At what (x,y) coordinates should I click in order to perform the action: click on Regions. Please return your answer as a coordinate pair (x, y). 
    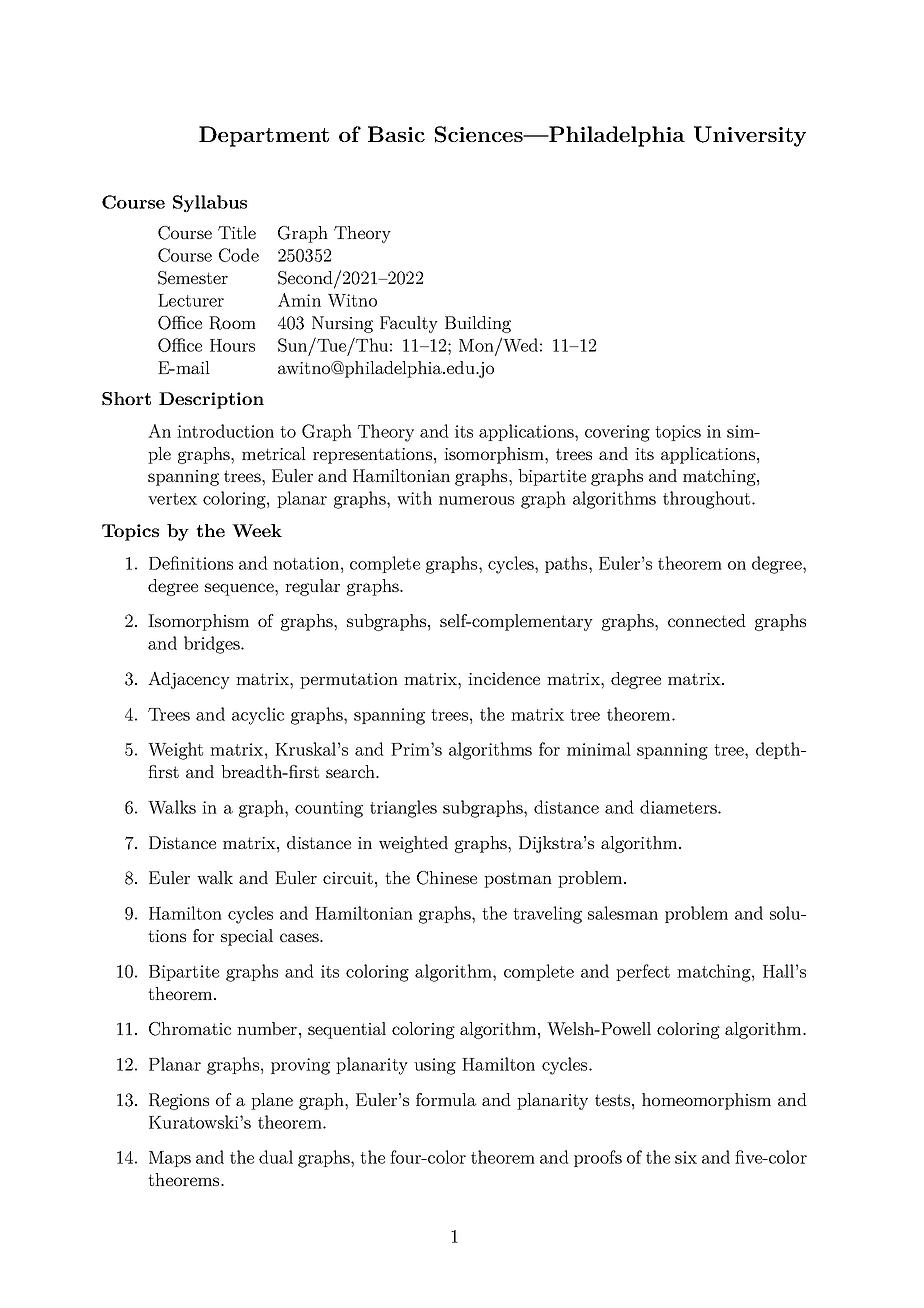
    Looking at the image, I should click on (179, 1101).
